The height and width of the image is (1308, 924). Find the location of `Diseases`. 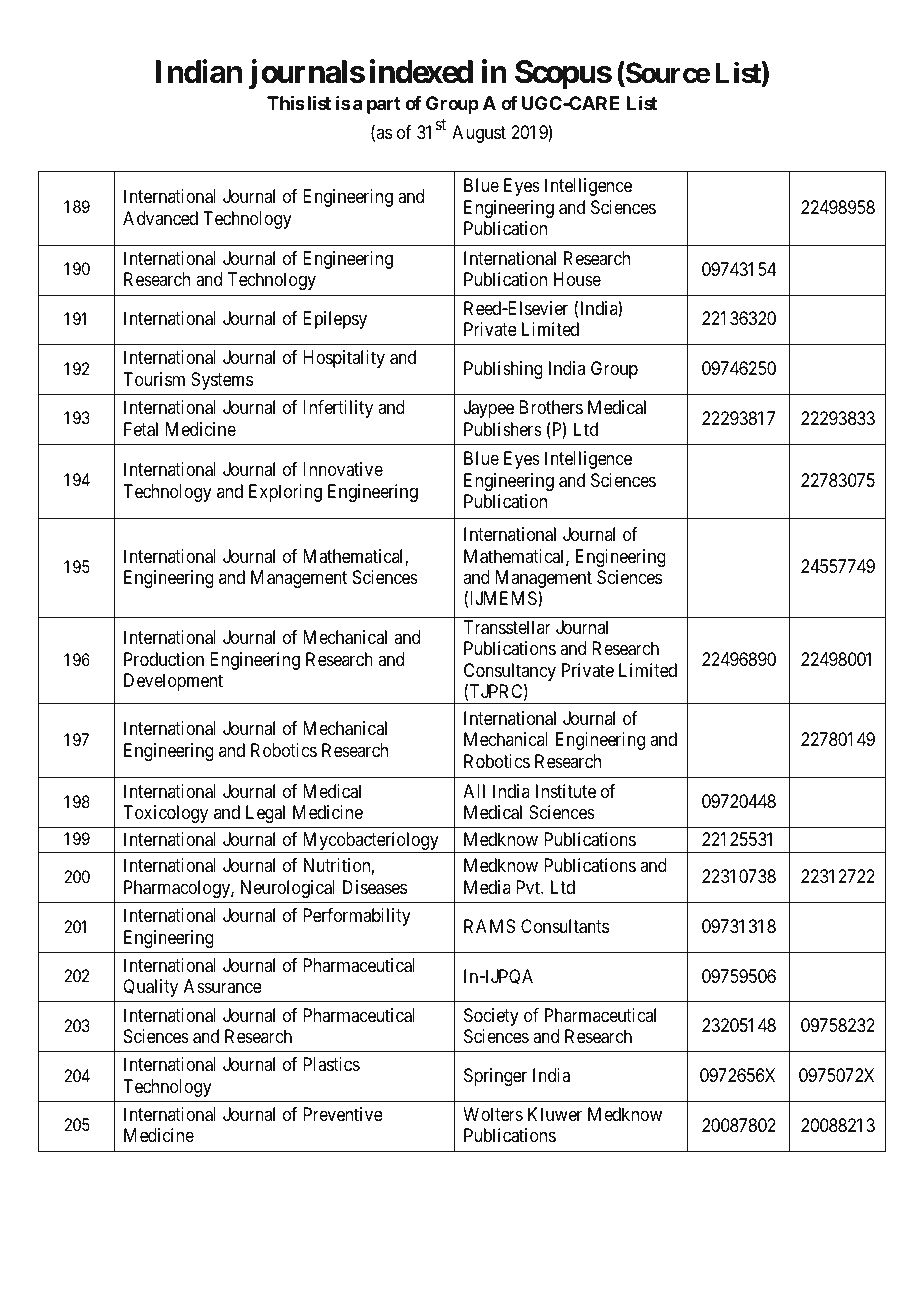

Diseases is located at coordinates (375, 887).
